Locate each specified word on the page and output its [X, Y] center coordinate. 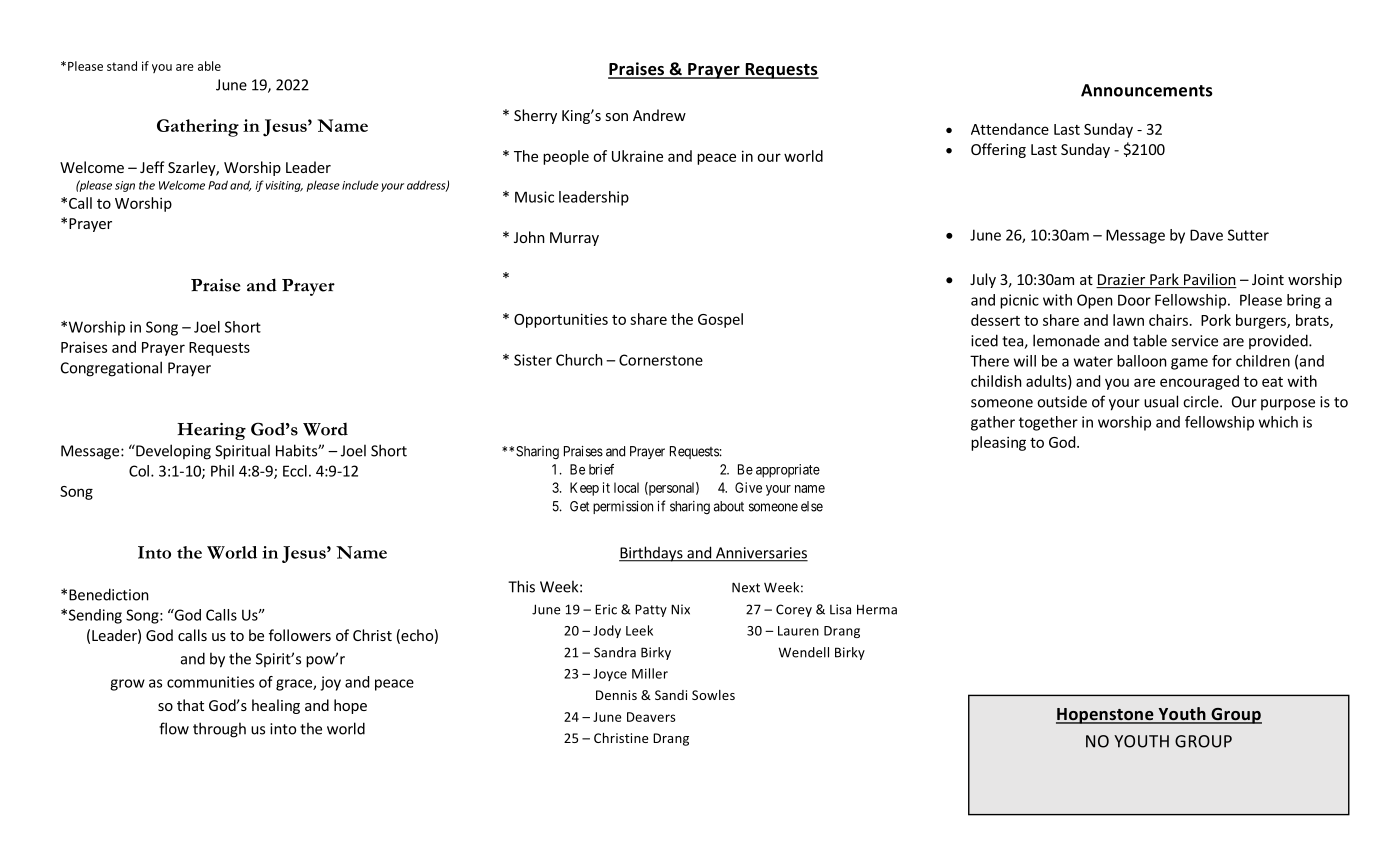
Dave [1206, 235]
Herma [877, 609]
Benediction [109, 594]
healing [276, 706]
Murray [574, 239]
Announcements [1147, 90]
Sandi [671, 695]
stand [122, 66]
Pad [218, 185]
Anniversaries [761, 554]
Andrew [659, 115]
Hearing [211, 431]
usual [1161, 401]
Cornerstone [661, 360]
